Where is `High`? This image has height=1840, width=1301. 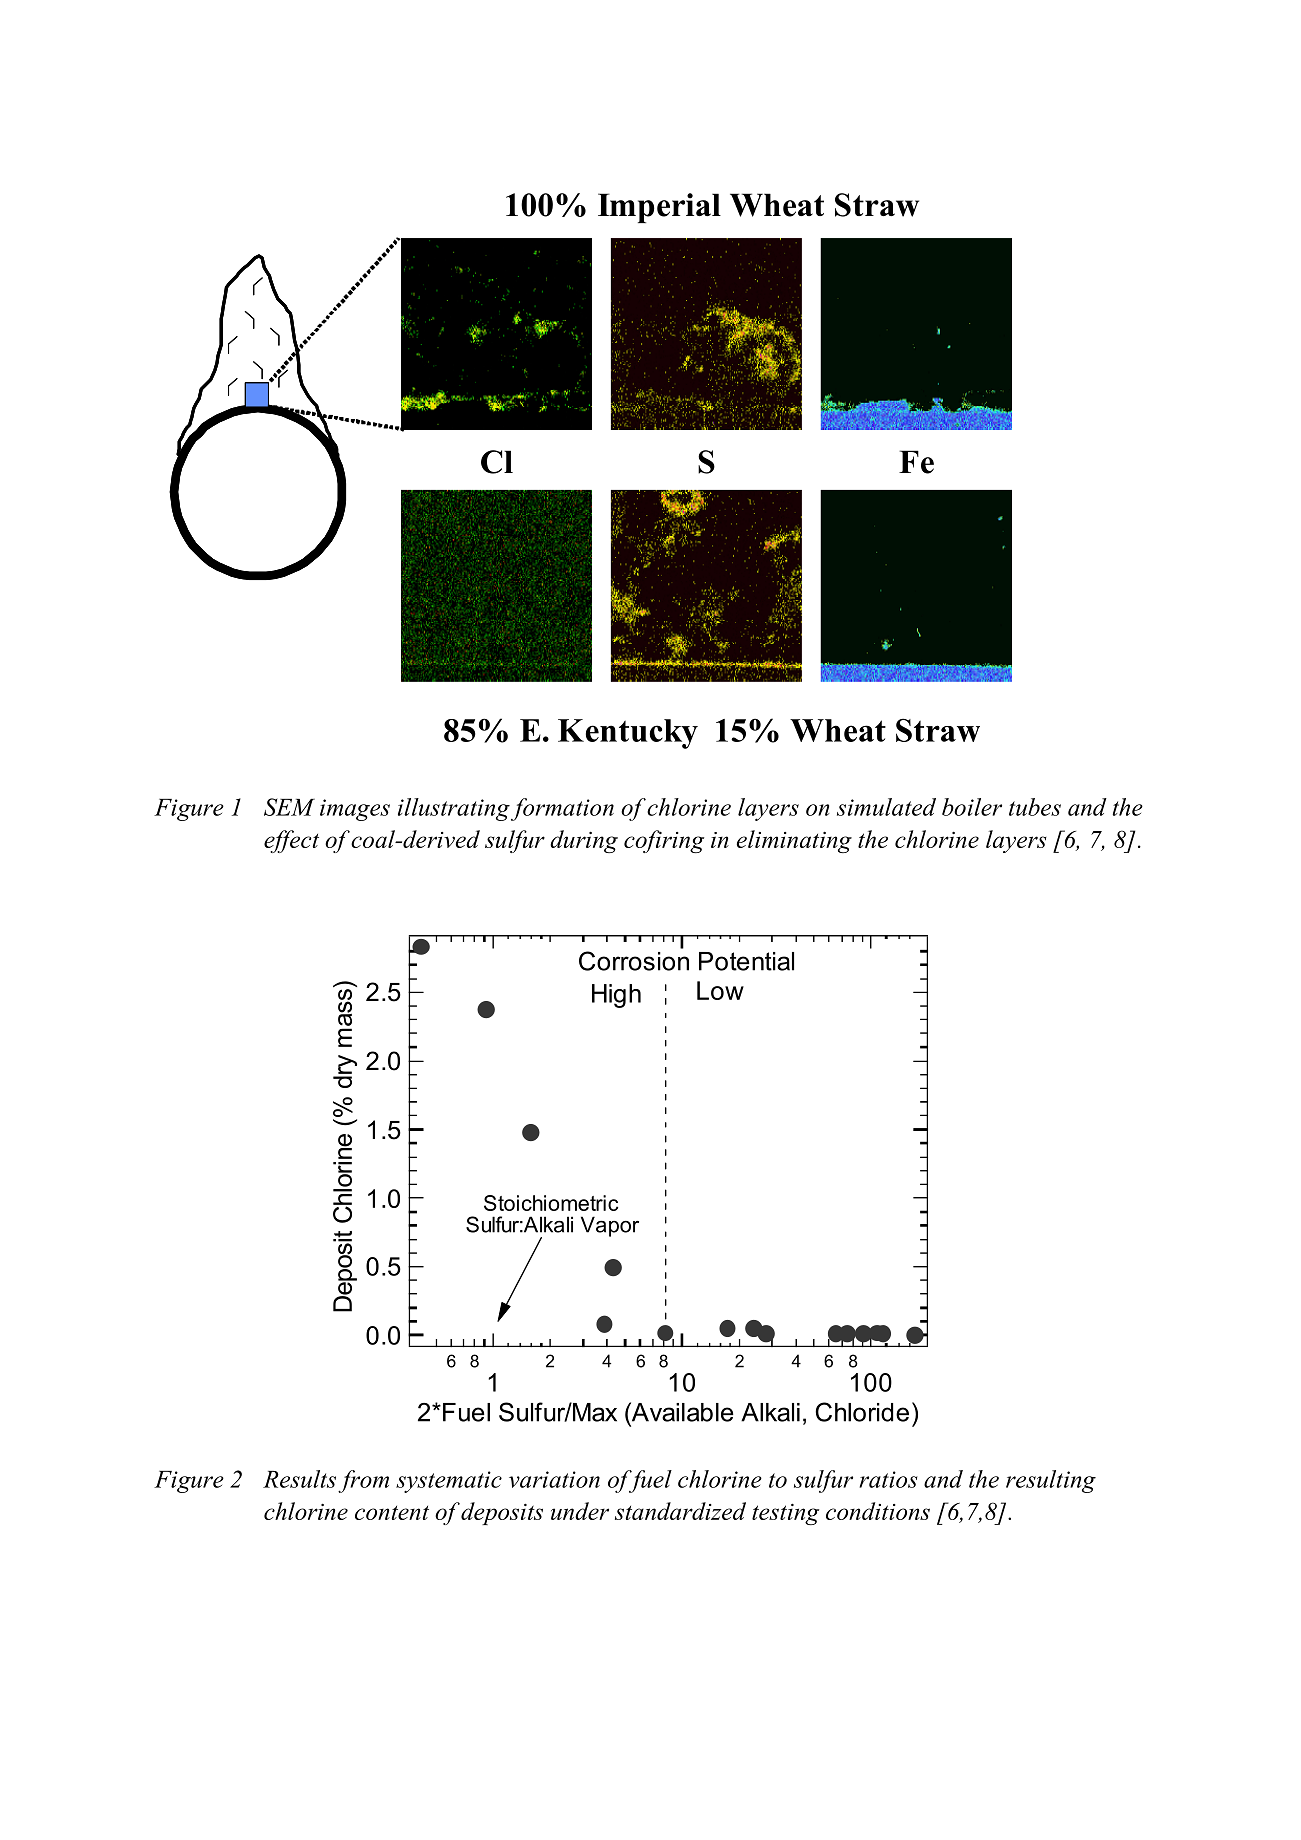 High is located at coordinates (616, 996).
